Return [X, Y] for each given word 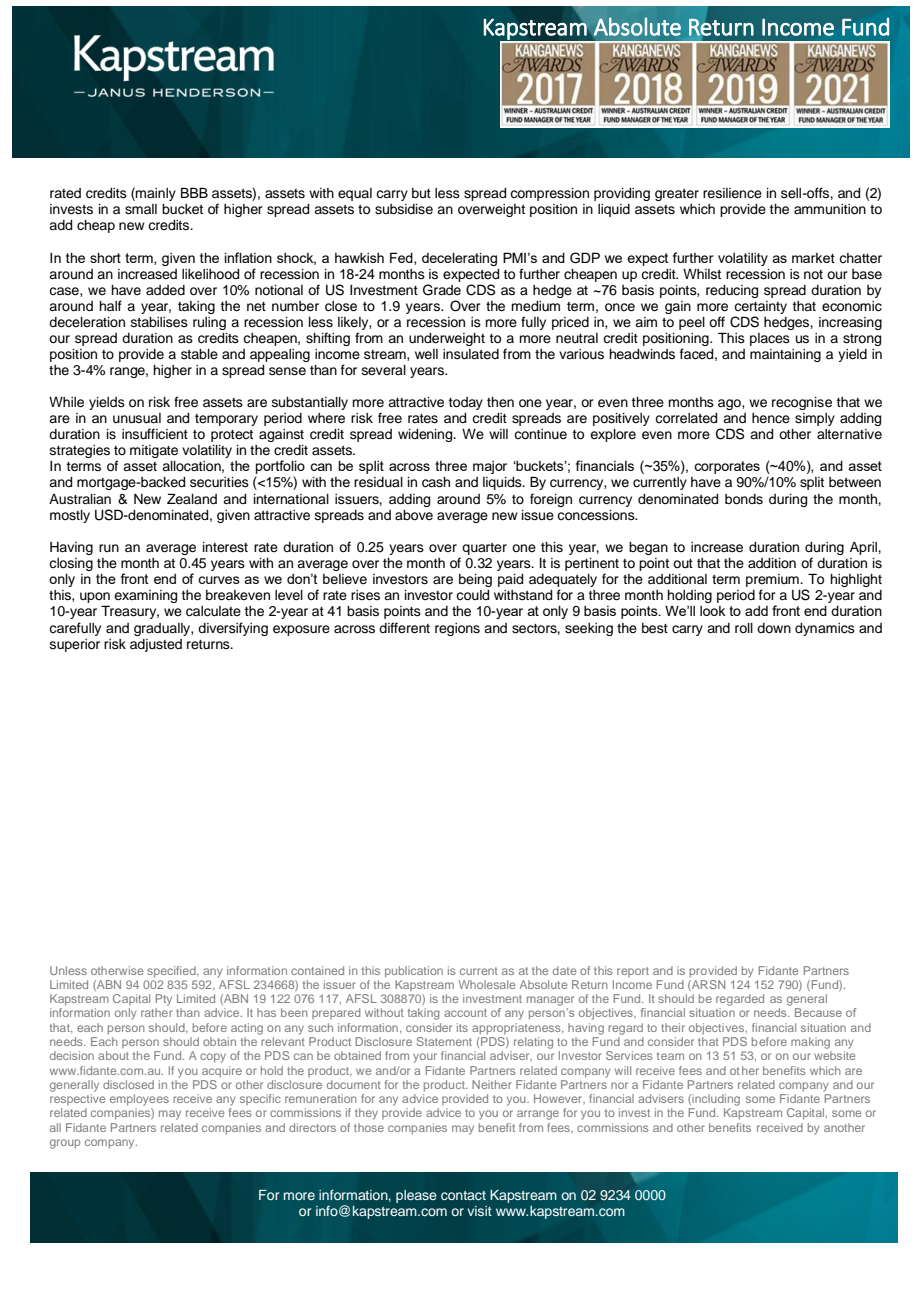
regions [457, 629]
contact [463, 1195]
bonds [744, 499]
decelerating [459, 259]
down [774, 628]
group [65, 1144]
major [490, 467]
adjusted [156, 645]
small [141, 209]
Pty [164, 1000]
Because [818, 1012]
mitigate [154, 451]
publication [414, 972]
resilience [732, 193]
